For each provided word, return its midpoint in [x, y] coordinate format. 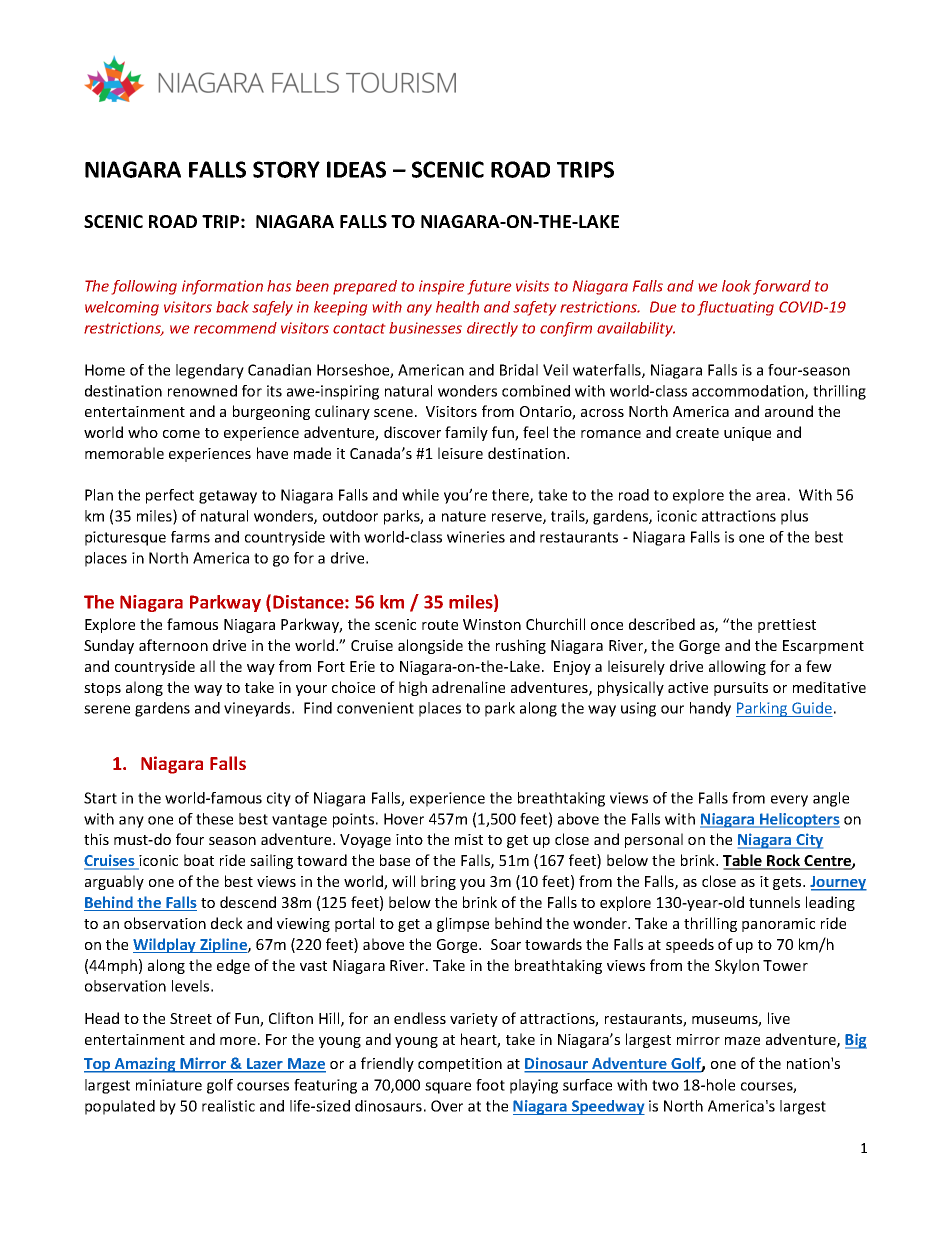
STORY [286, 169]
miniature [169, 1085]
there [511, 496]
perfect [170, 496]
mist [469, 839]
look [736, 286]
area [770, 496]
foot [490, 1085]
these [214, 819]
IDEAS [356, 169]
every [789, 801]
